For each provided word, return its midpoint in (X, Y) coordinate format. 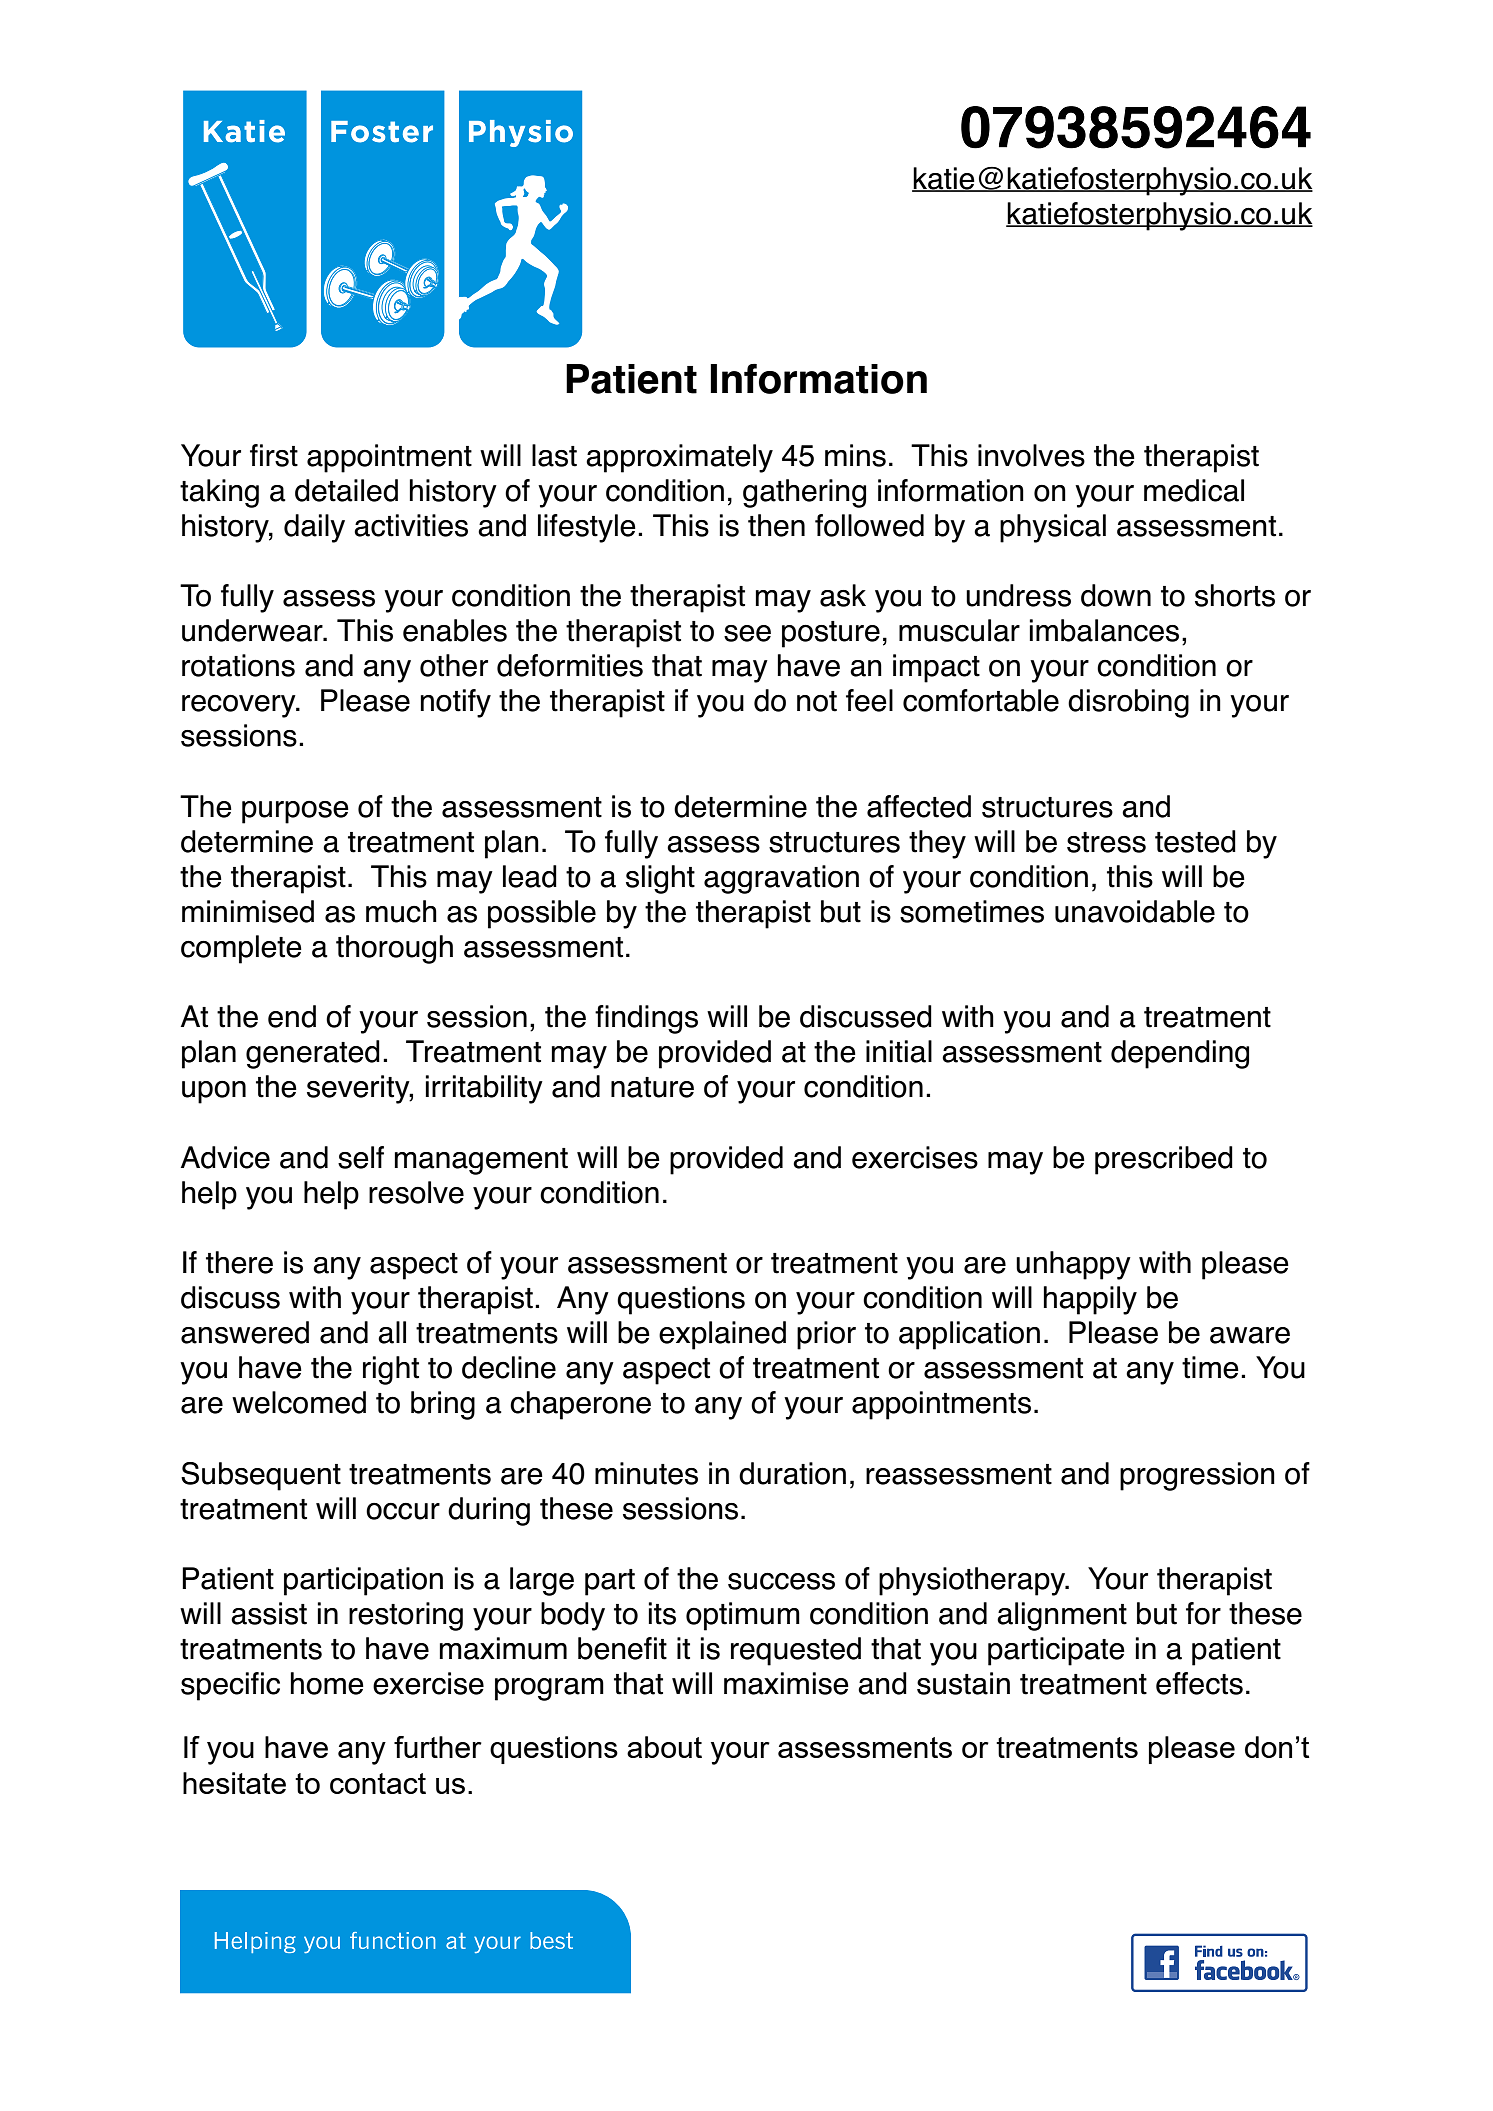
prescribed (1164, 1160)
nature (652, 1087)
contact (378, 1783)
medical (1194, 490)
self (361, 1157)
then (776, 525)
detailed (346, 490)
